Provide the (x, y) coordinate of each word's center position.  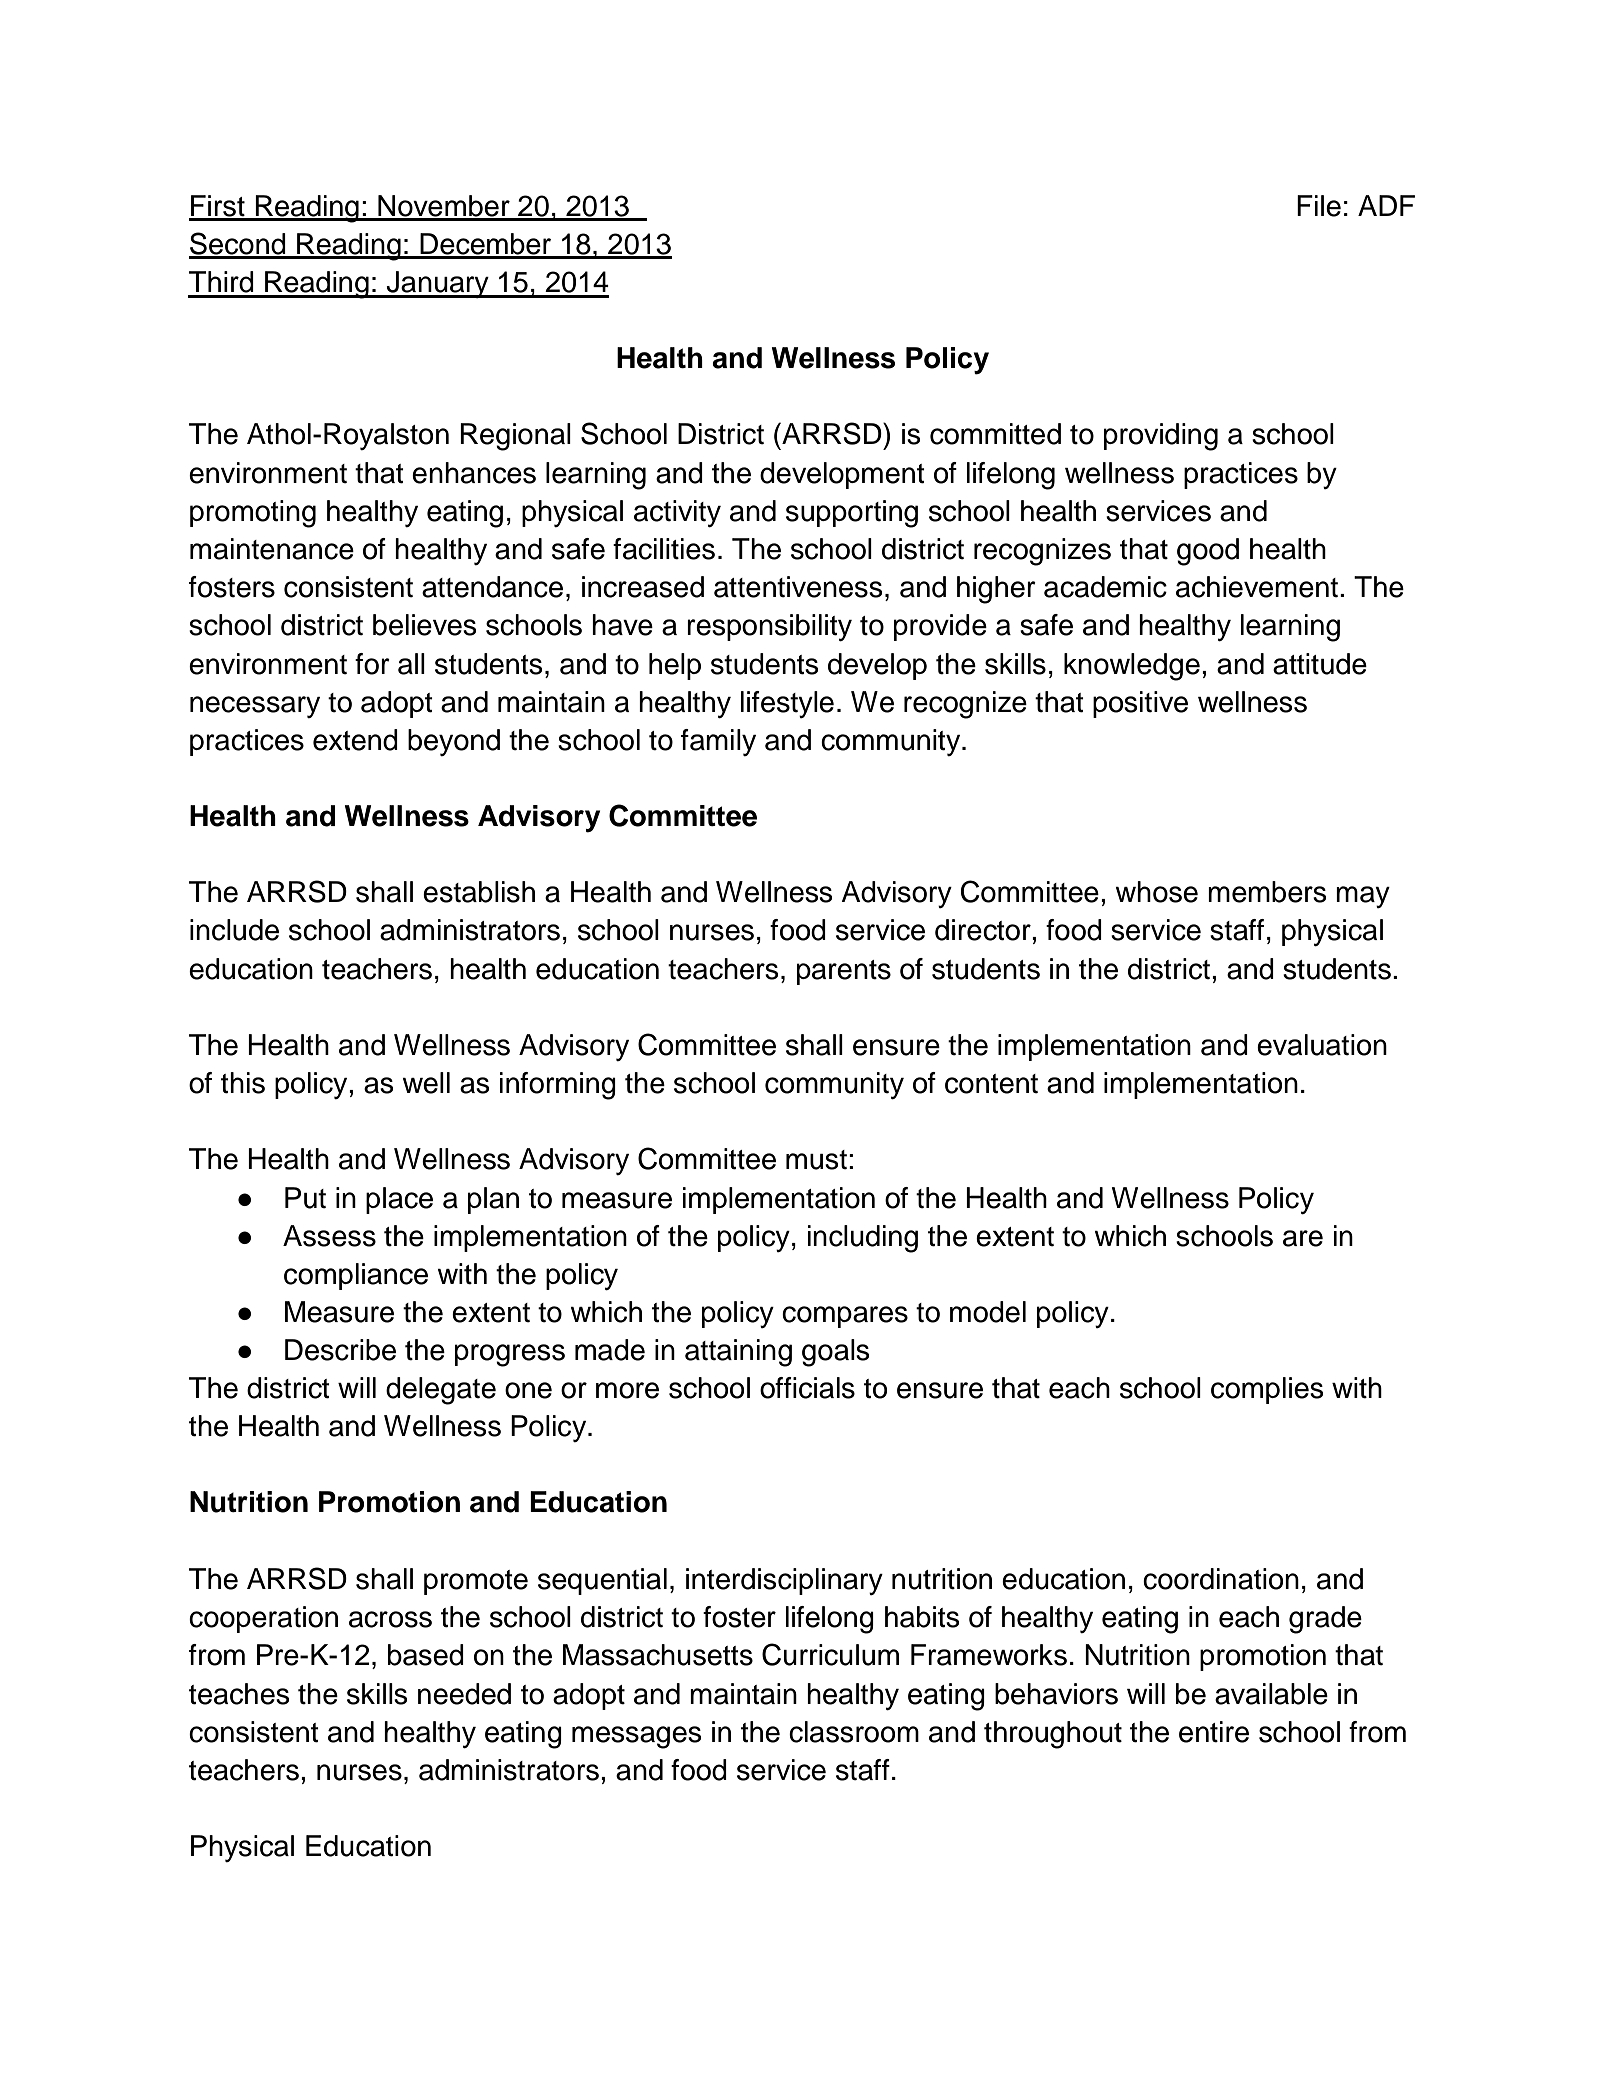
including (863, 1239)
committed (995, 434)
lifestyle (787, 704)
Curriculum (830, 1654)
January (437, 284)
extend (355, 740)
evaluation (1322, 1045)
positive (1140, 704)
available (1271, 1694)
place (399, 1200)
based (426, 1655)
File (1319, 206)
